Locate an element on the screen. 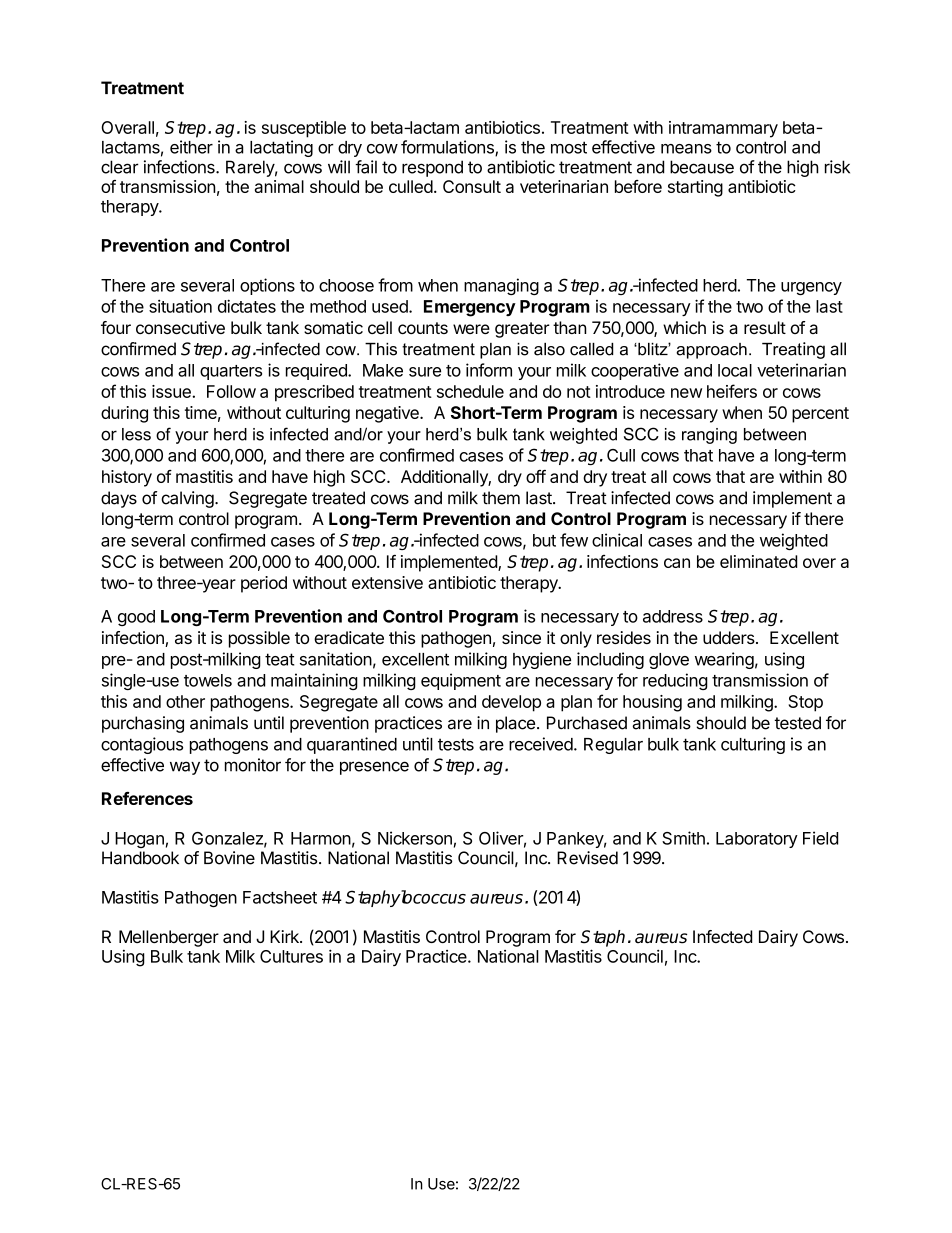 The image size is (952, 1233). calving is located at coordinates (187, 499).
